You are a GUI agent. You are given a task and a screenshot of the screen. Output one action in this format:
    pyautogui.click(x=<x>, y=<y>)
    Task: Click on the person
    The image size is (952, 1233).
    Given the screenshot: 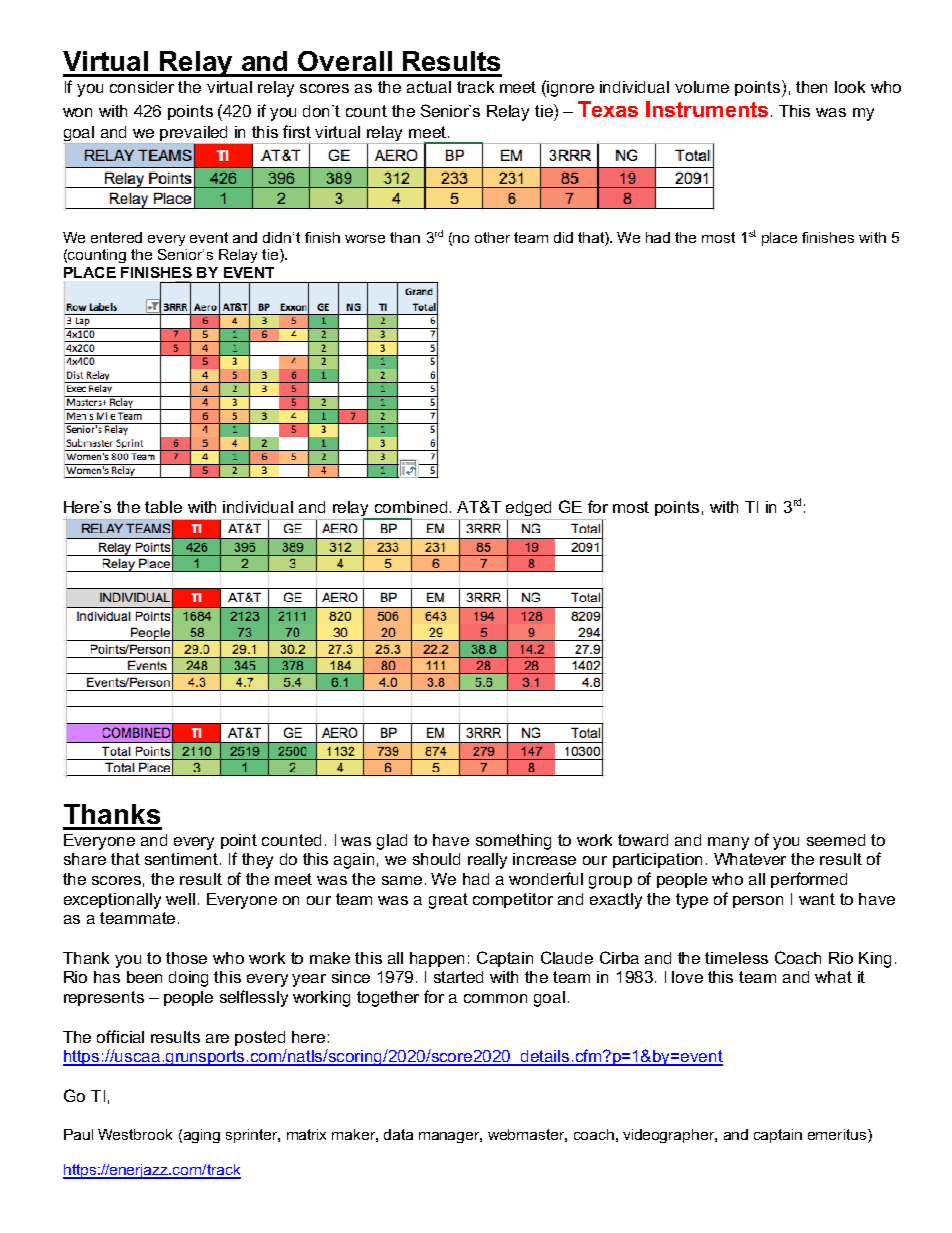 What is the action you would take?
    pyautogui.click(x=758, y=902)
